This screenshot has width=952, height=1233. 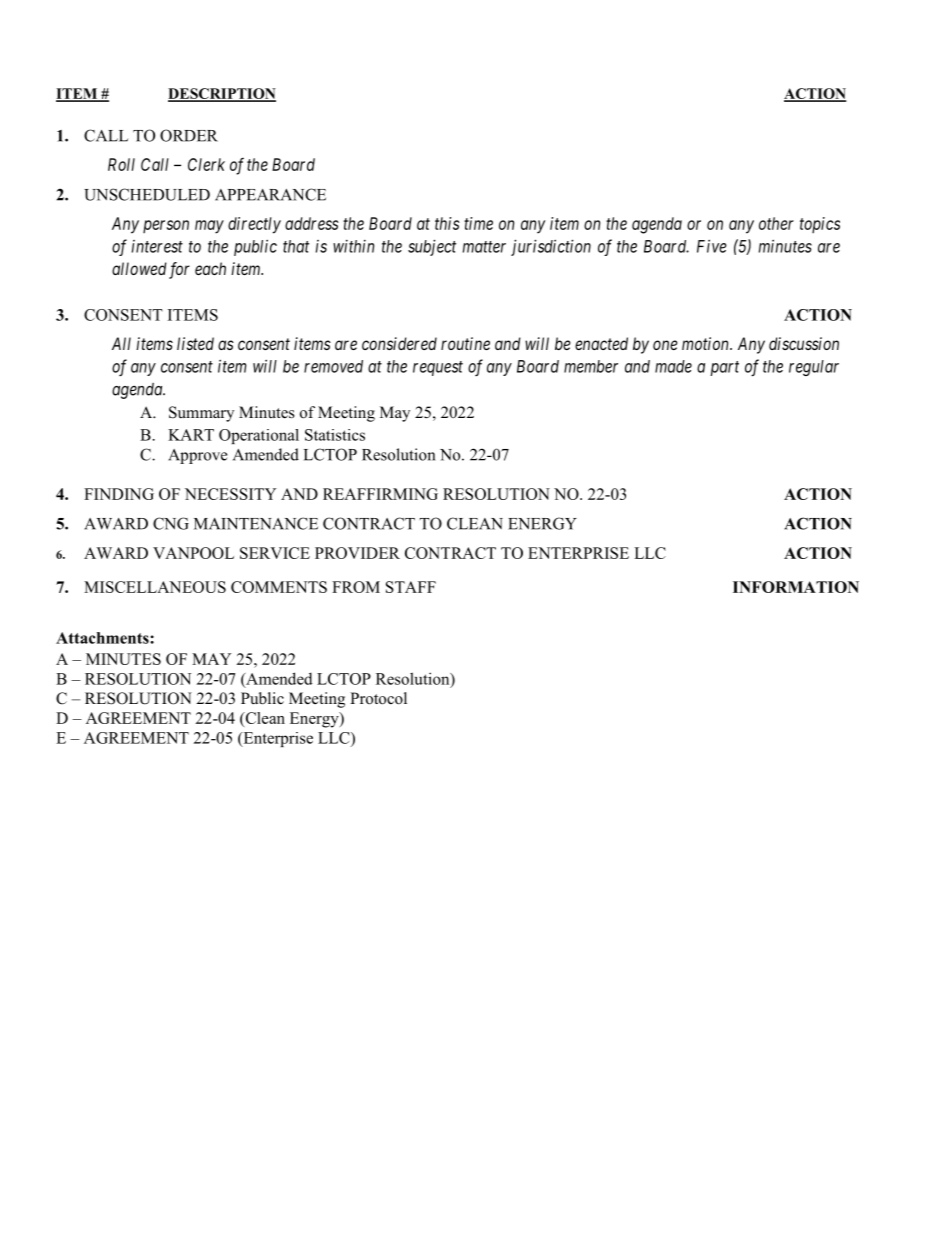 I want to click on Attachments, so click(x=103, y=638).
